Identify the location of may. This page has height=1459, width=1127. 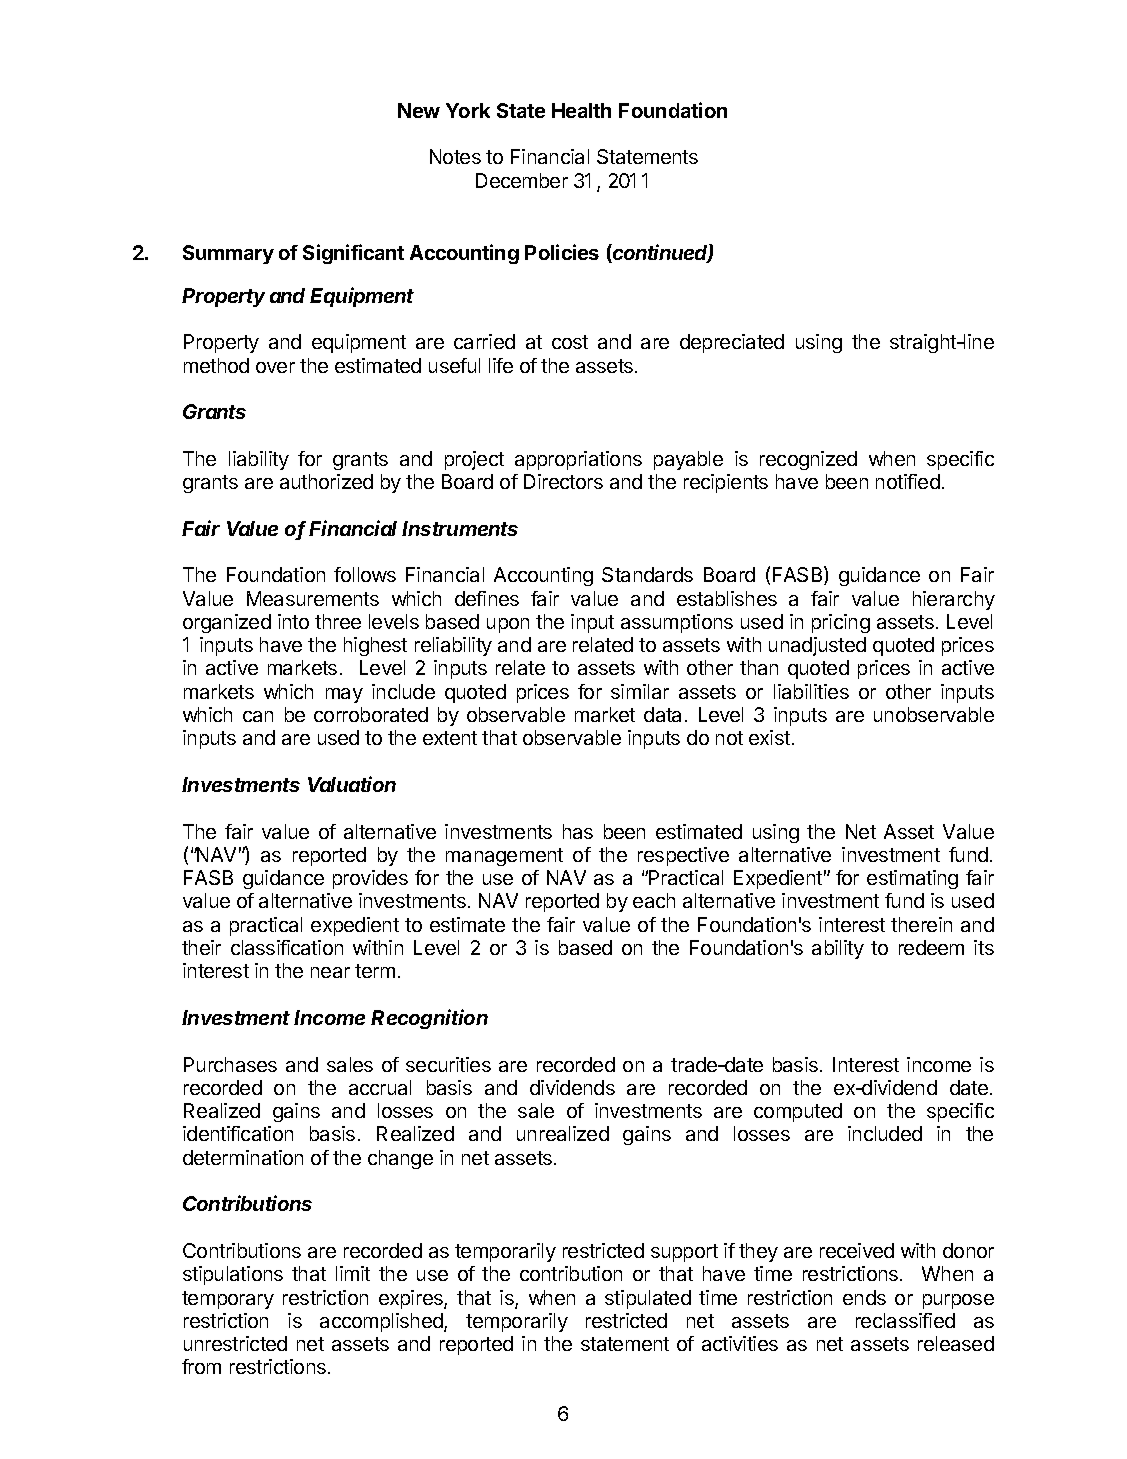
(344, 695).
